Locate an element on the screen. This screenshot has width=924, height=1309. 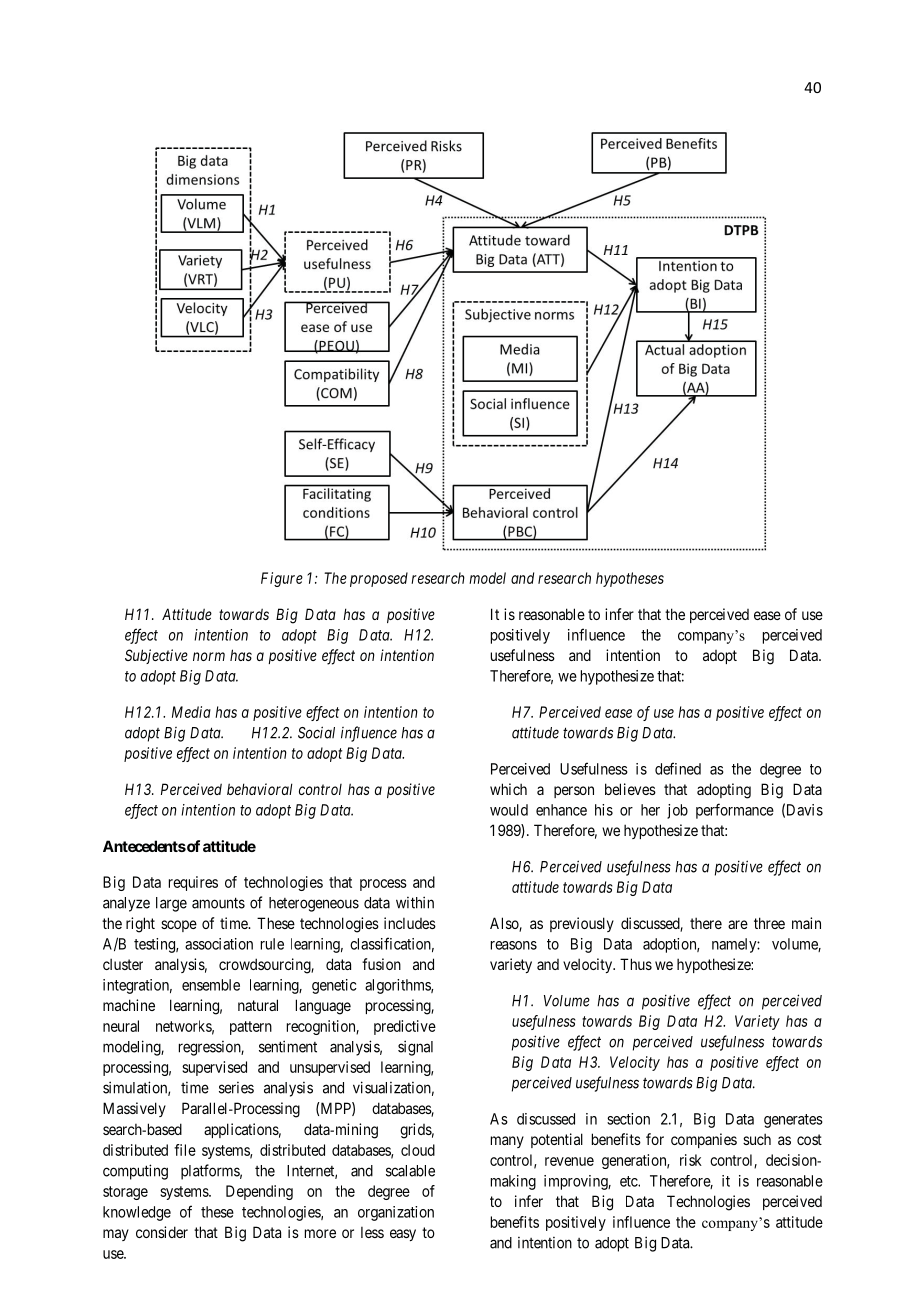
within is located at coordinates (415, 902).
